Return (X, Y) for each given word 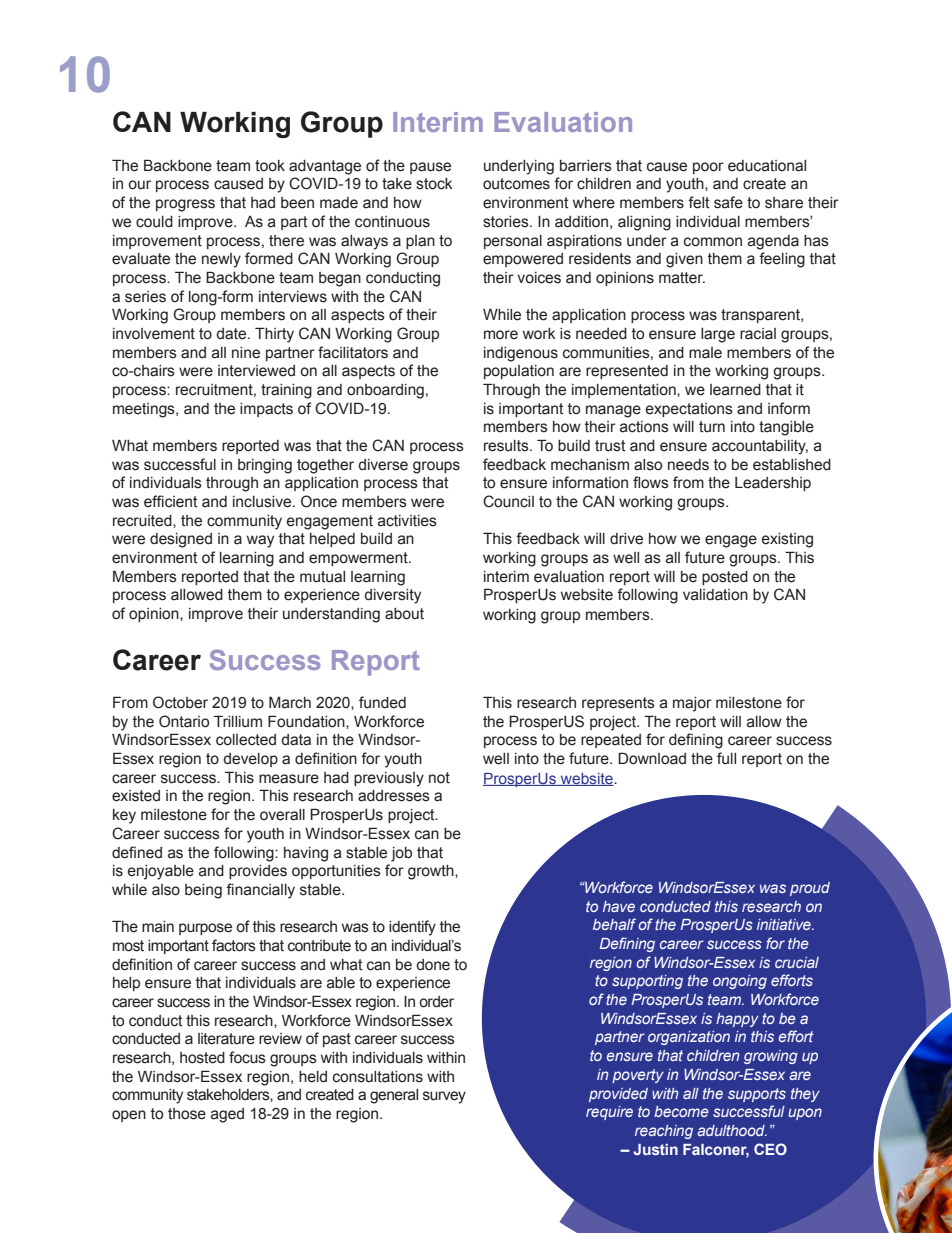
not (439, 778)
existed (136, 796)
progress (185, 205)
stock (434, 184)
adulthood (732, 1130)
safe (728, 202)
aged (227, 1115)
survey (444, 1097)
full (726, 758)
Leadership (773, 484)
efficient (171, 501)
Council (508, 501)
